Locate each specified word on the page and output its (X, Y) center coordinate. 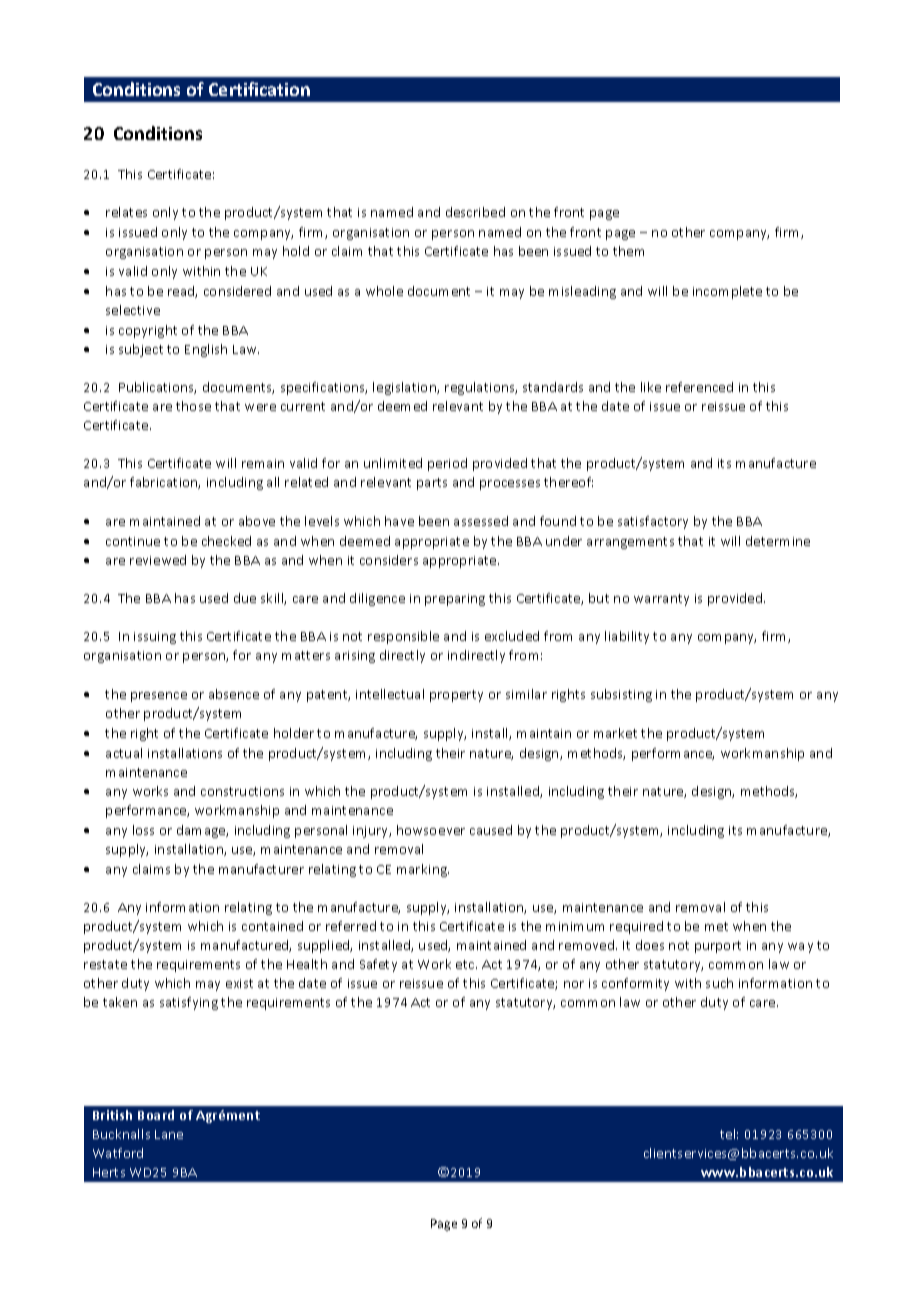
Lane (169, 1134)
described (475, 212)
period (447, 464)
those (193, 406)
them (628, 251)
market (615, 733)
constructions (242, 791)
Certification (259, 89)
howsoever (431, 830)
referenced (699, 387)
